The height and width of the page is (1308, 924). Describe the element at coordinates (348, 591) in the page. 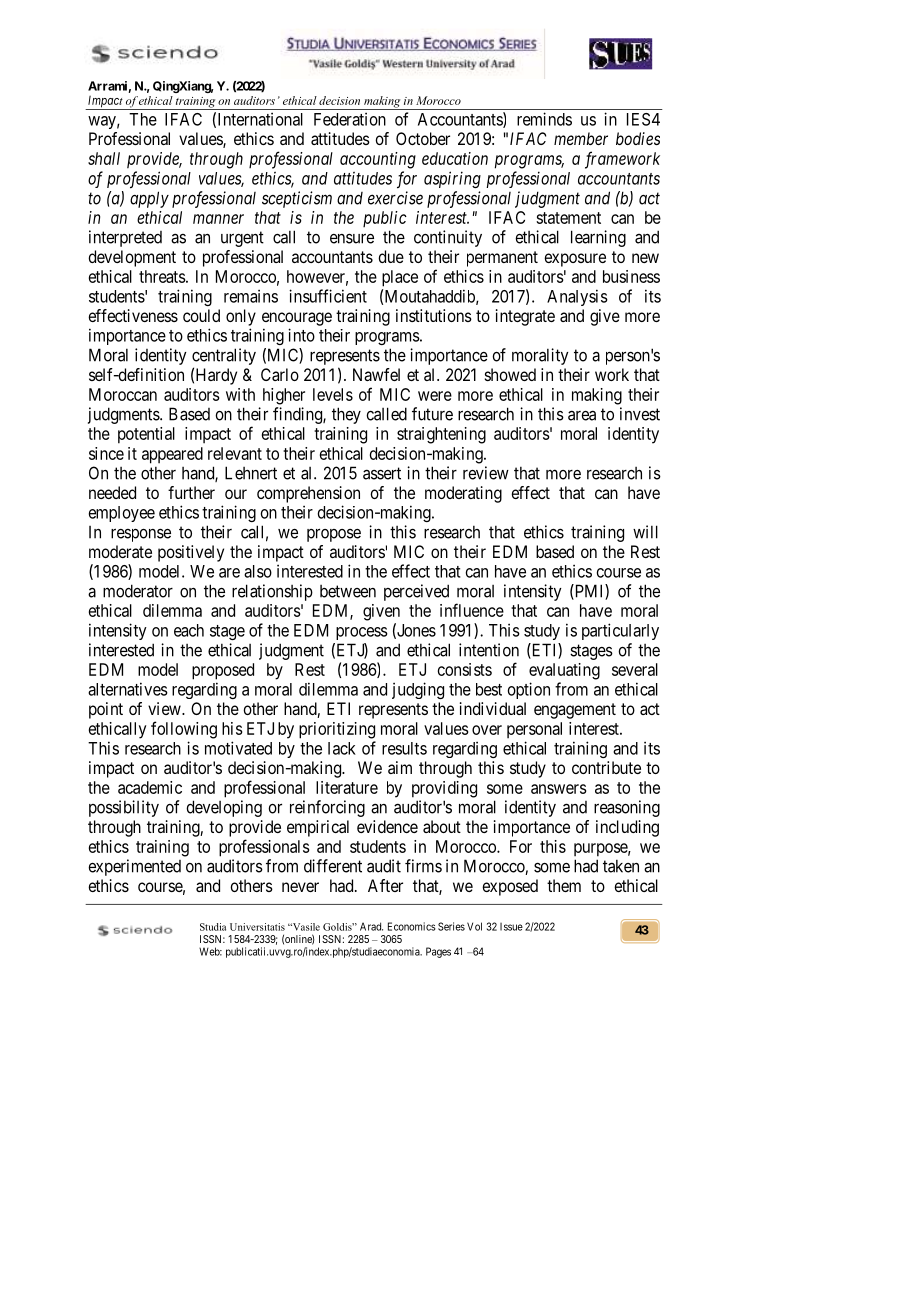

I see `between` at that location.
